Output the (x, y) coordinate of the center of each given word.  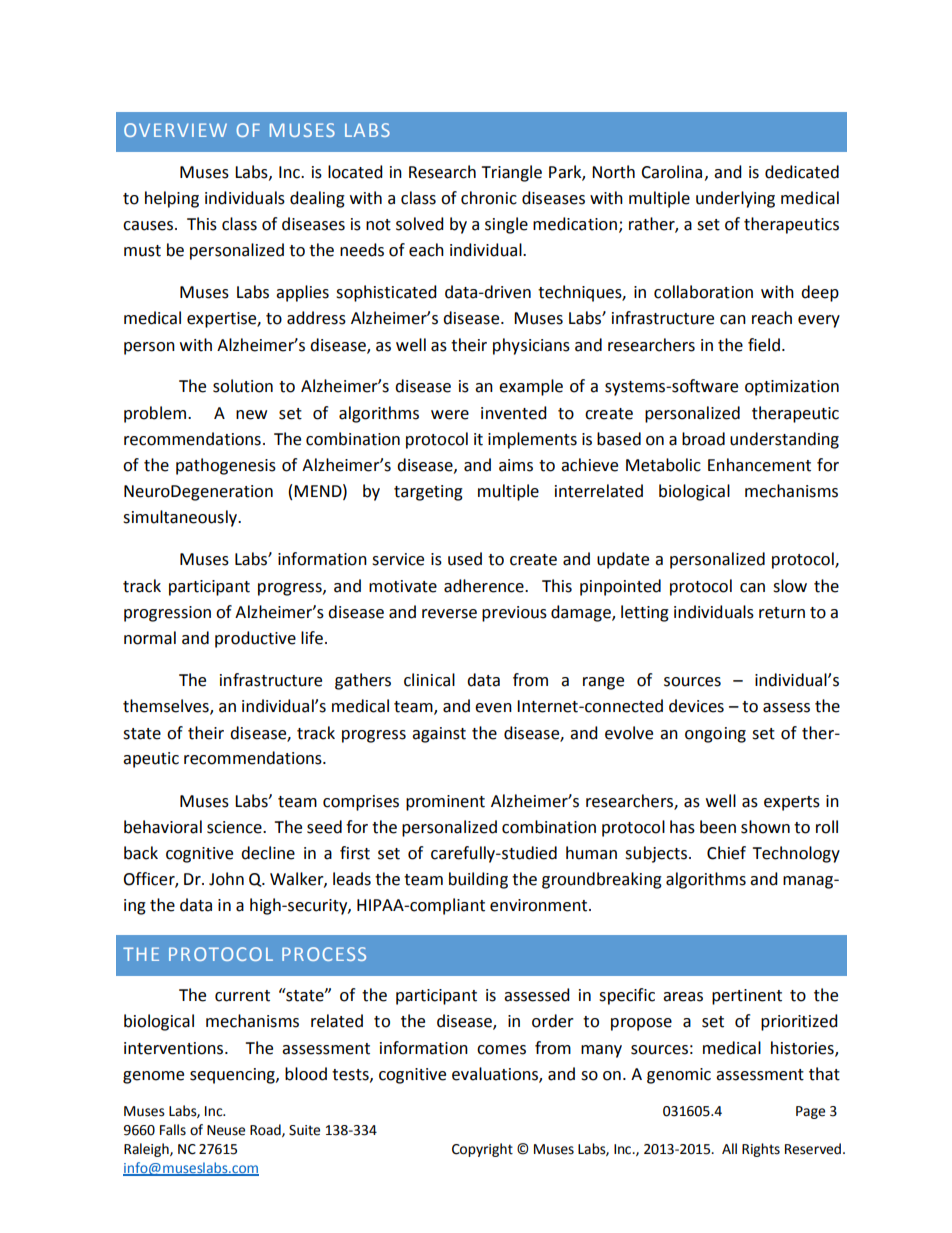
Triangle (511, 173)
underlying (735, 199)
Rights (761, 1150)
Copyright (482, 1150)
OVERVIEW (175, 130)
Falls (173, 1130)
